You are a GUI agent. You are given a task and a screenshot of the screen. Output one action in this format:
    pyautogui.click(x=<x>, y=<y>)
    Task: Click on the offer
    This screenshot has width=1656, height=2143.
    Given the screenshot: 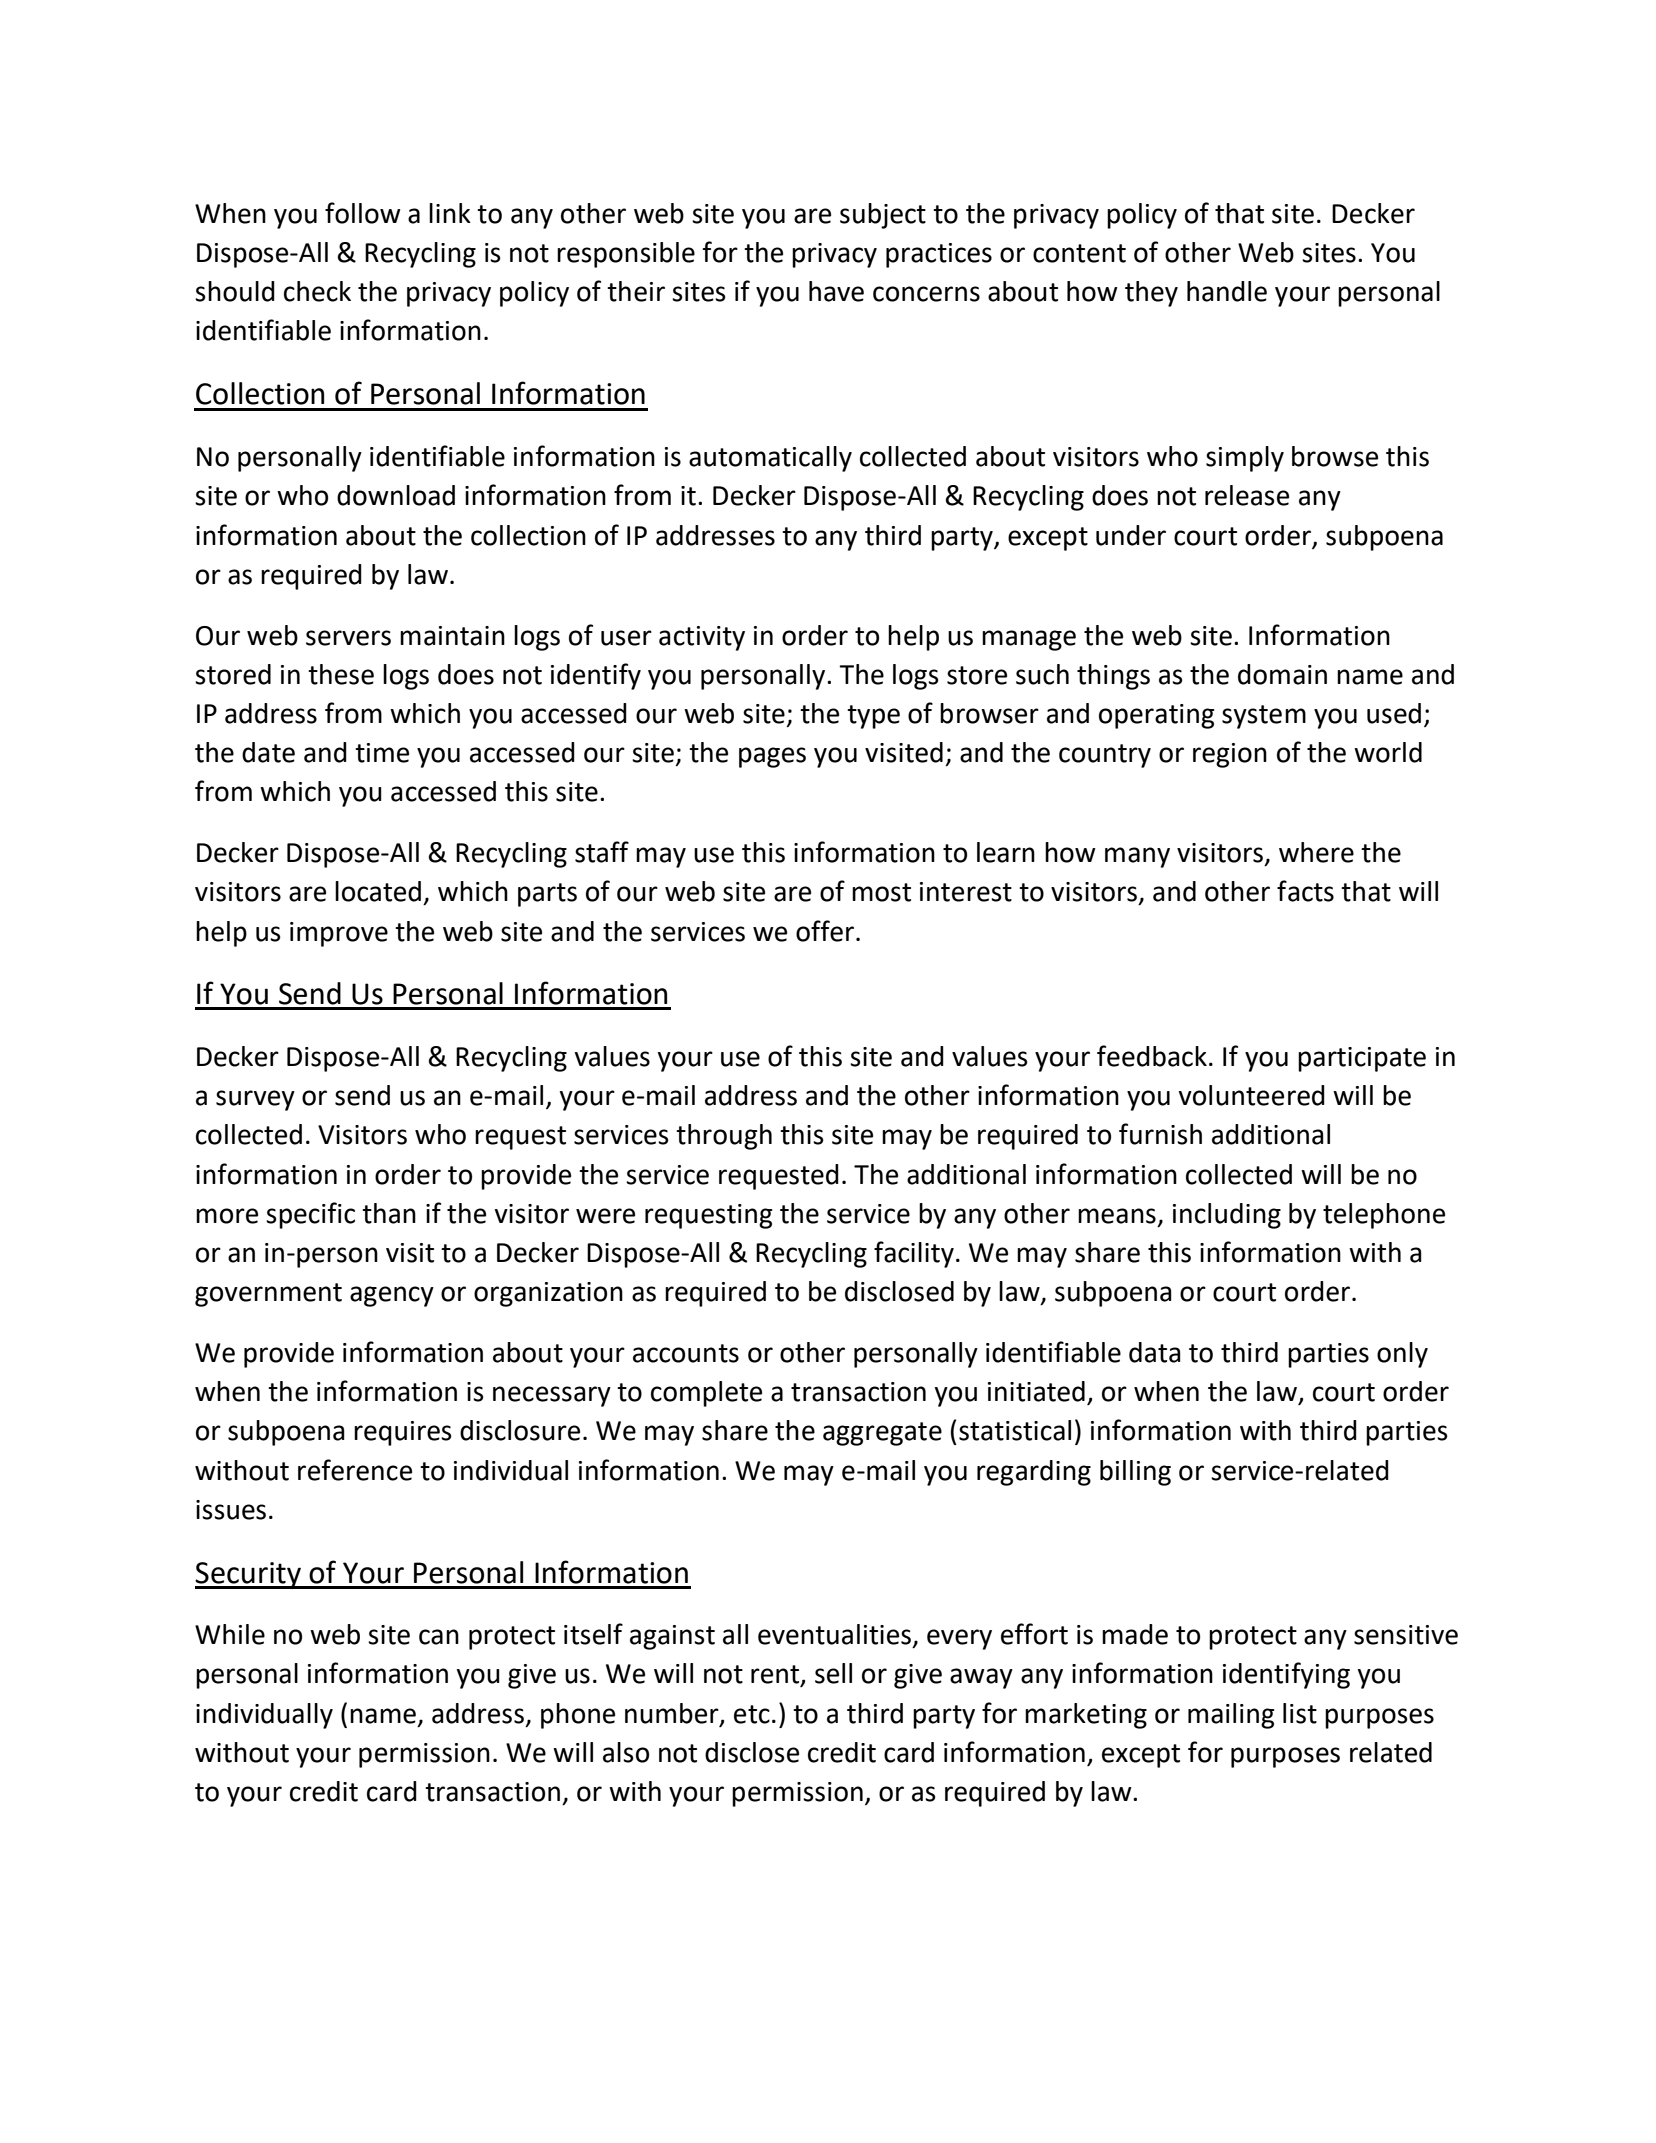 What is the action you would take?
    pyautogui.click(x=825, y=931)
